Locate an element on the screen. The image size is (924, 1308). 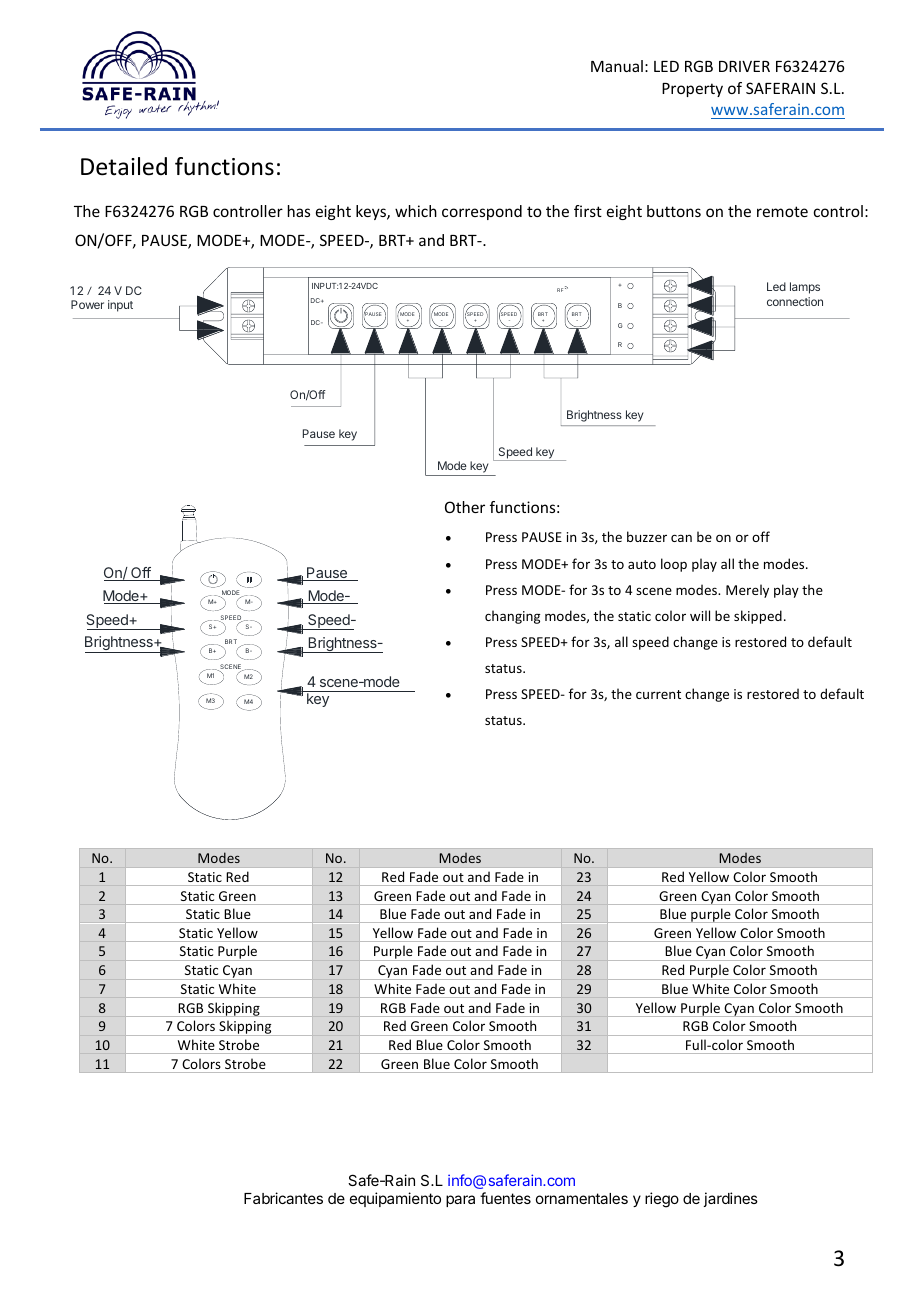
connection is located at coordinates (795, 301).
